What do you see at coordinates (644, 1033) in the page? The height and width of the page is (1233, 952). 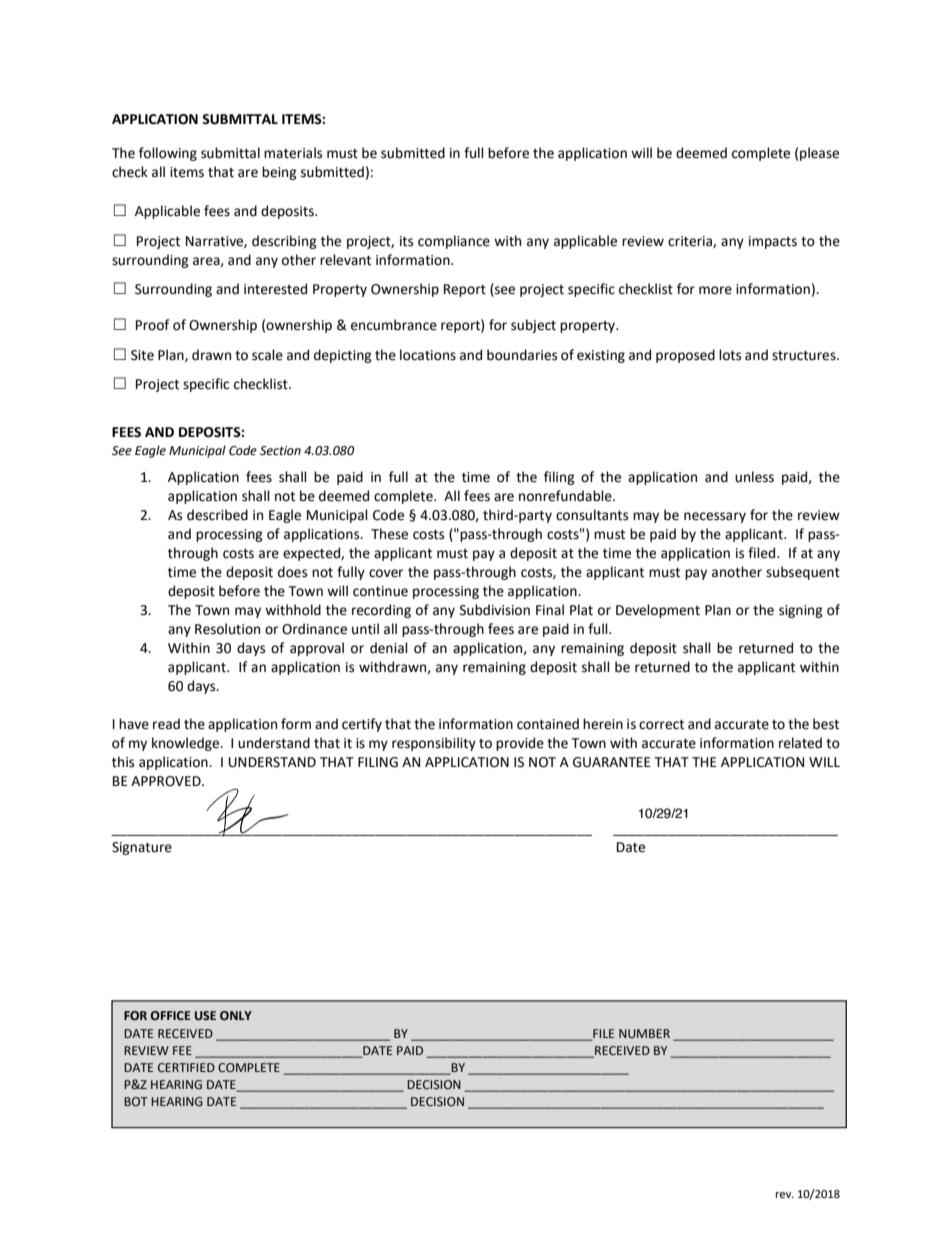 I see `NUMBER` at bounding box center [644, 1033].
